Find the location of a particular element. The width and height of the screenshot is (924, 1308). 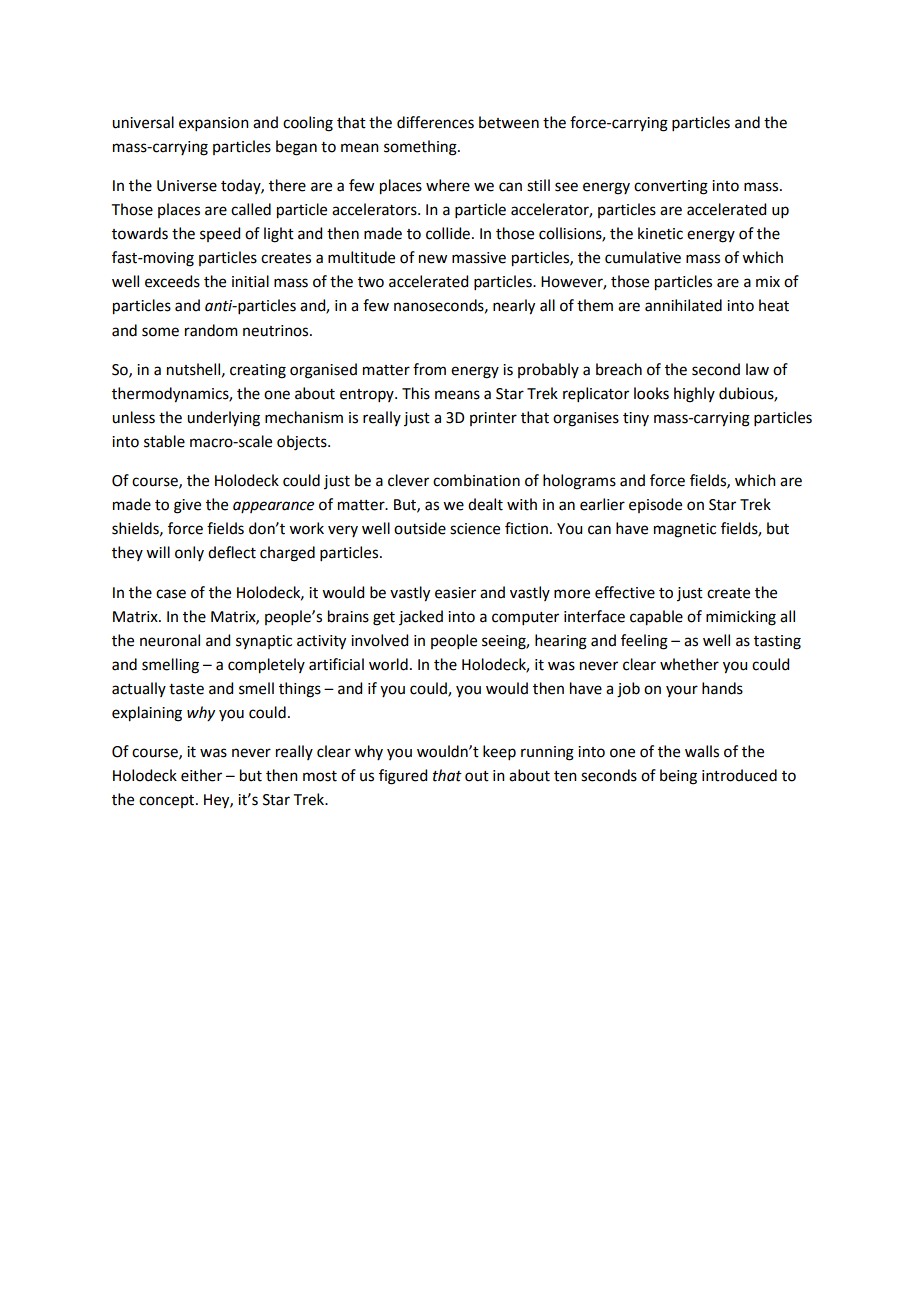

converting is located at coordinates (671, 187).
